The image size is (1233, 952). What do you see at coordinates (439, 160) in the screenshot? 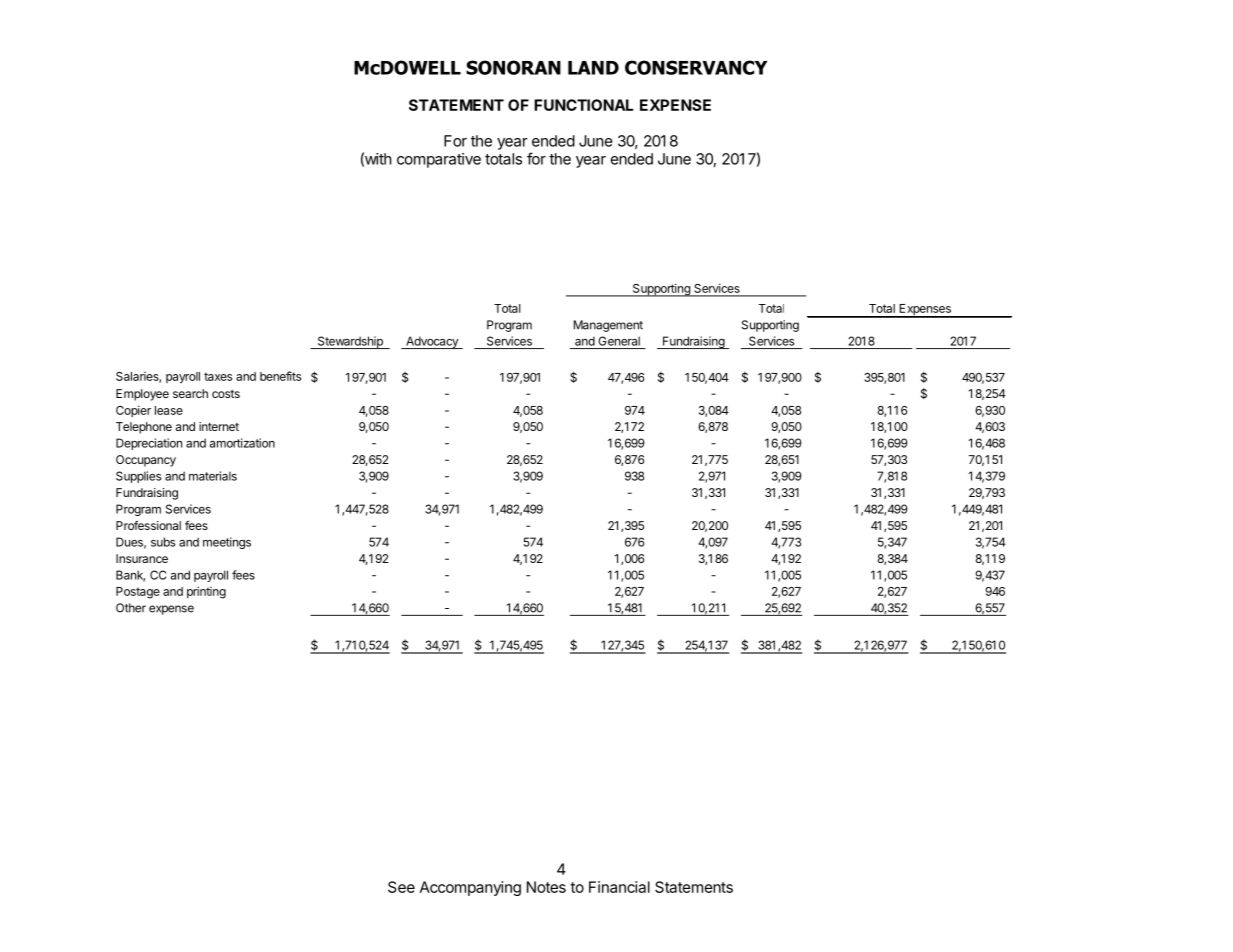
I see `comparative` at bounding box center [439, 160].
